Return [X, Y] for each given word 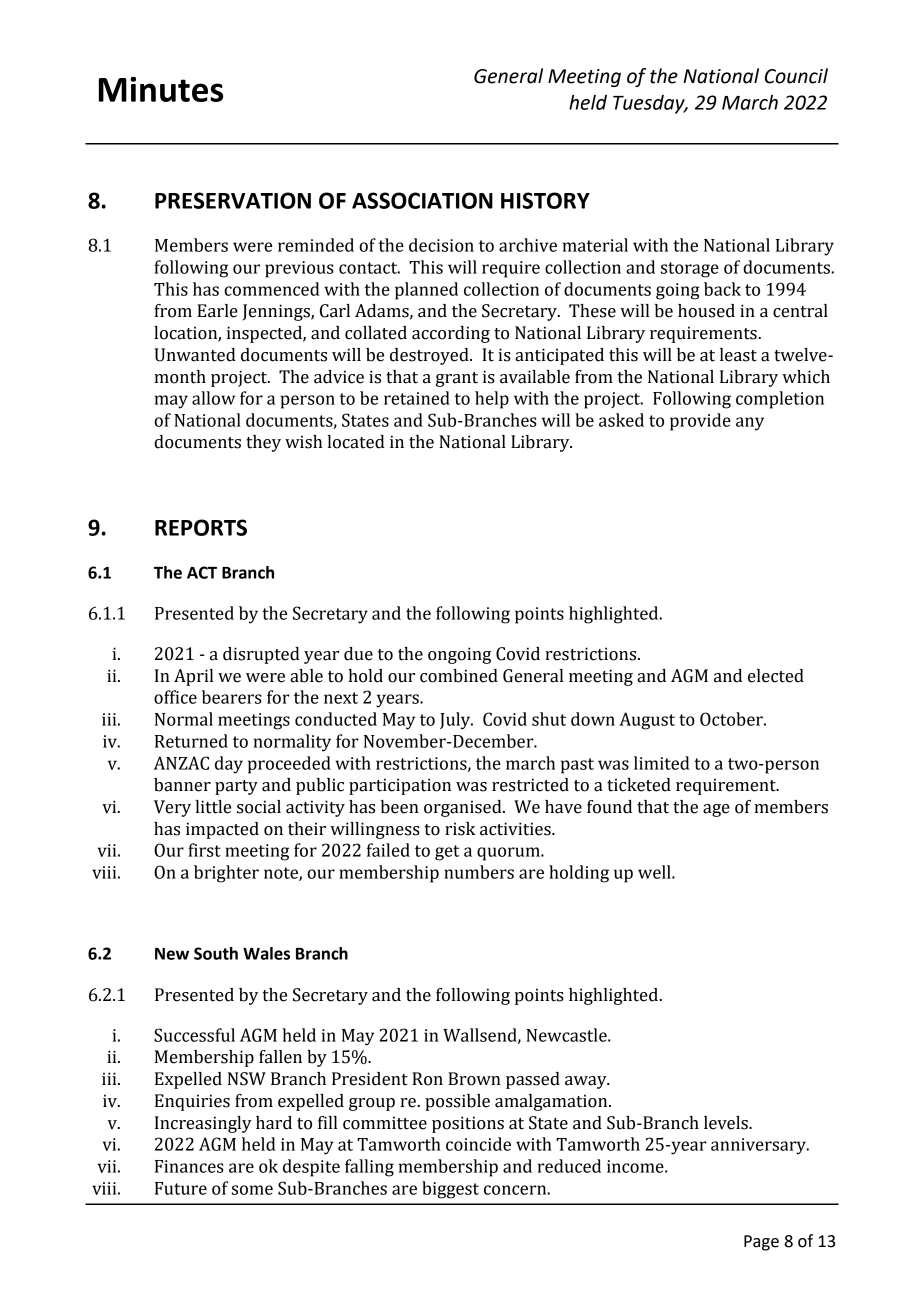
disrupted [261, 655]
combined [459, 676]
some [252, 1190]
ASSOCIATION [422, 200]
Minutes [161, 89]
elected [776, 676]
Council [796, 76]
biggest [450, 1190]
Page [761, 1243]
